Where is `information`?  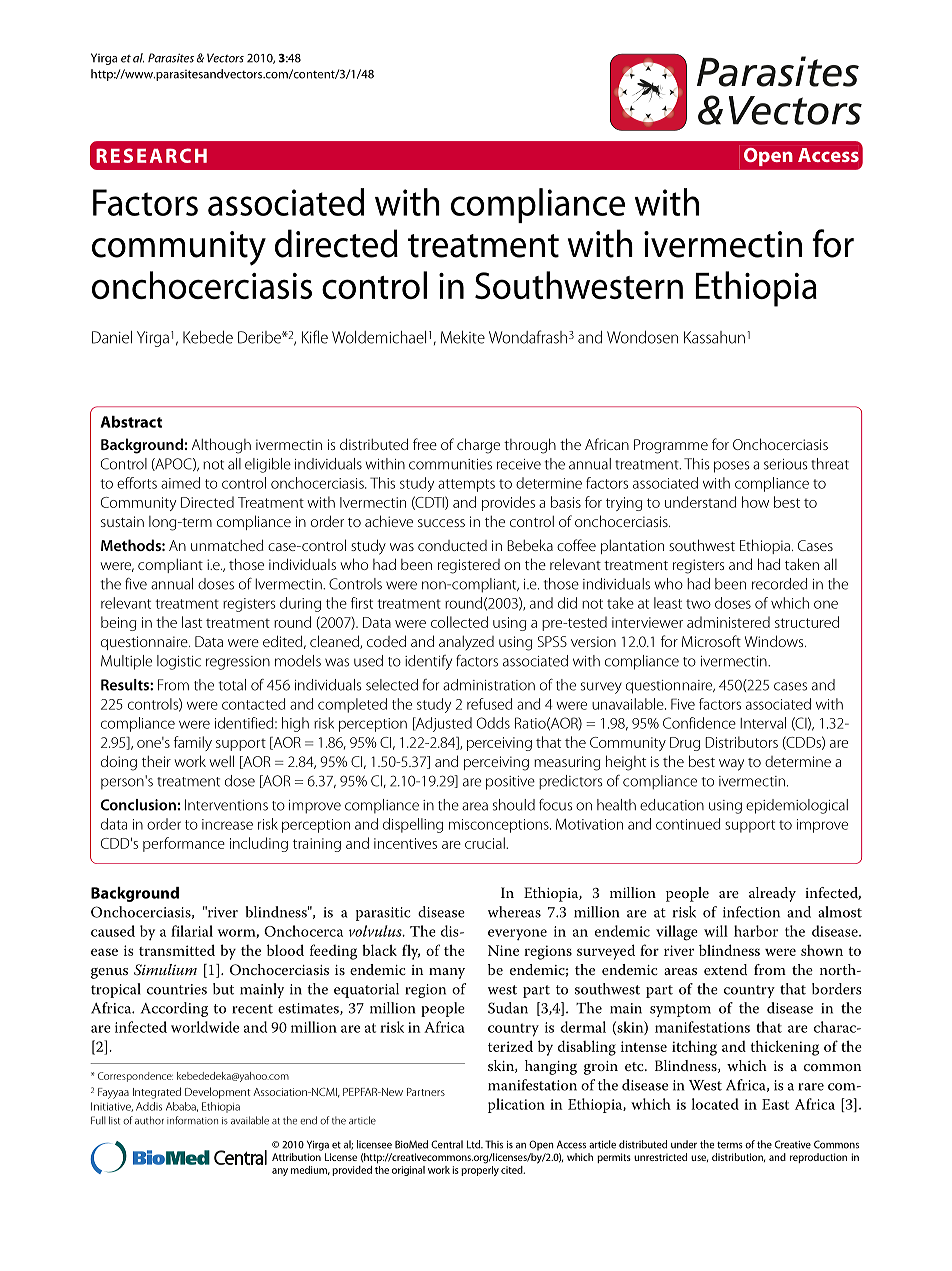
information is located at coordinates (192, 1120).
